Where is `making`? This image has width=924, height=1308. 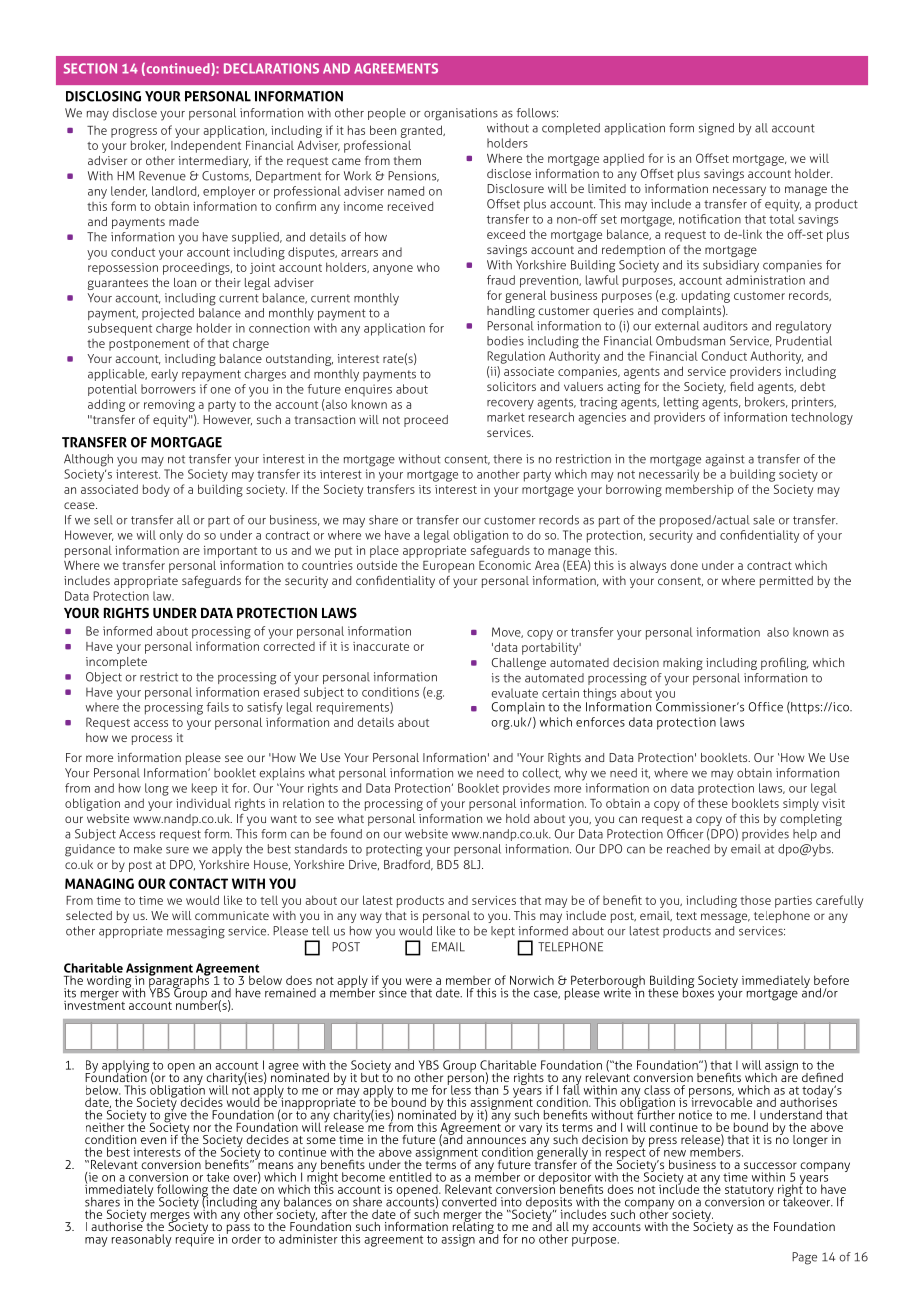 making is located at coordinates (683, 664).
